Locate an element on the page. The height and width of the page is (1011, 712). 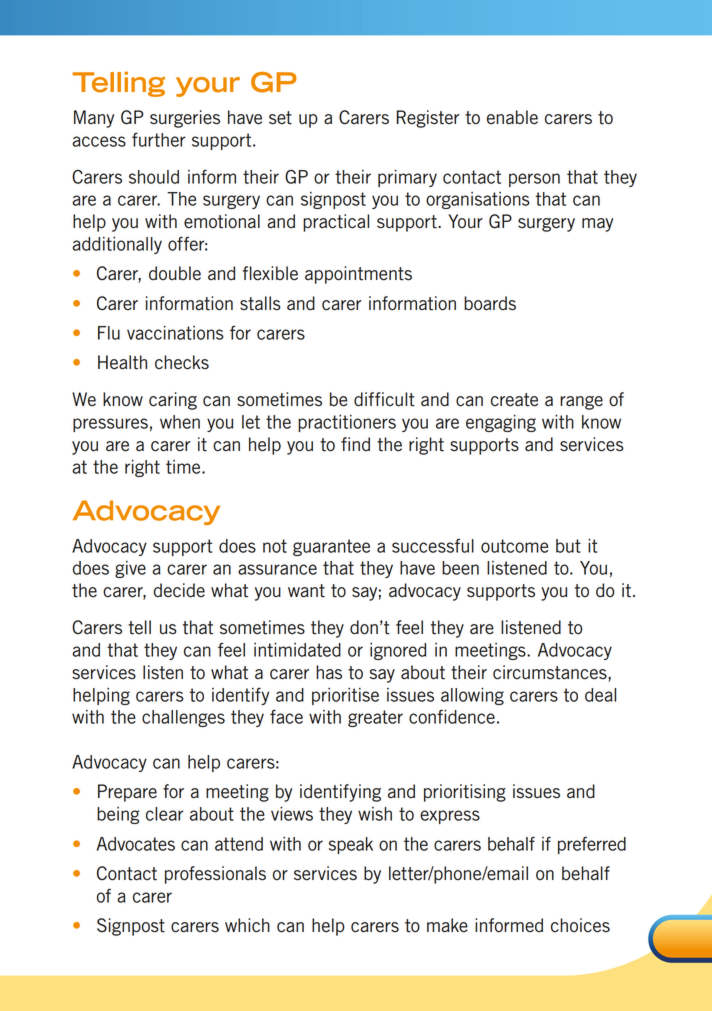
professionals is located at coordinates (215, 875).
